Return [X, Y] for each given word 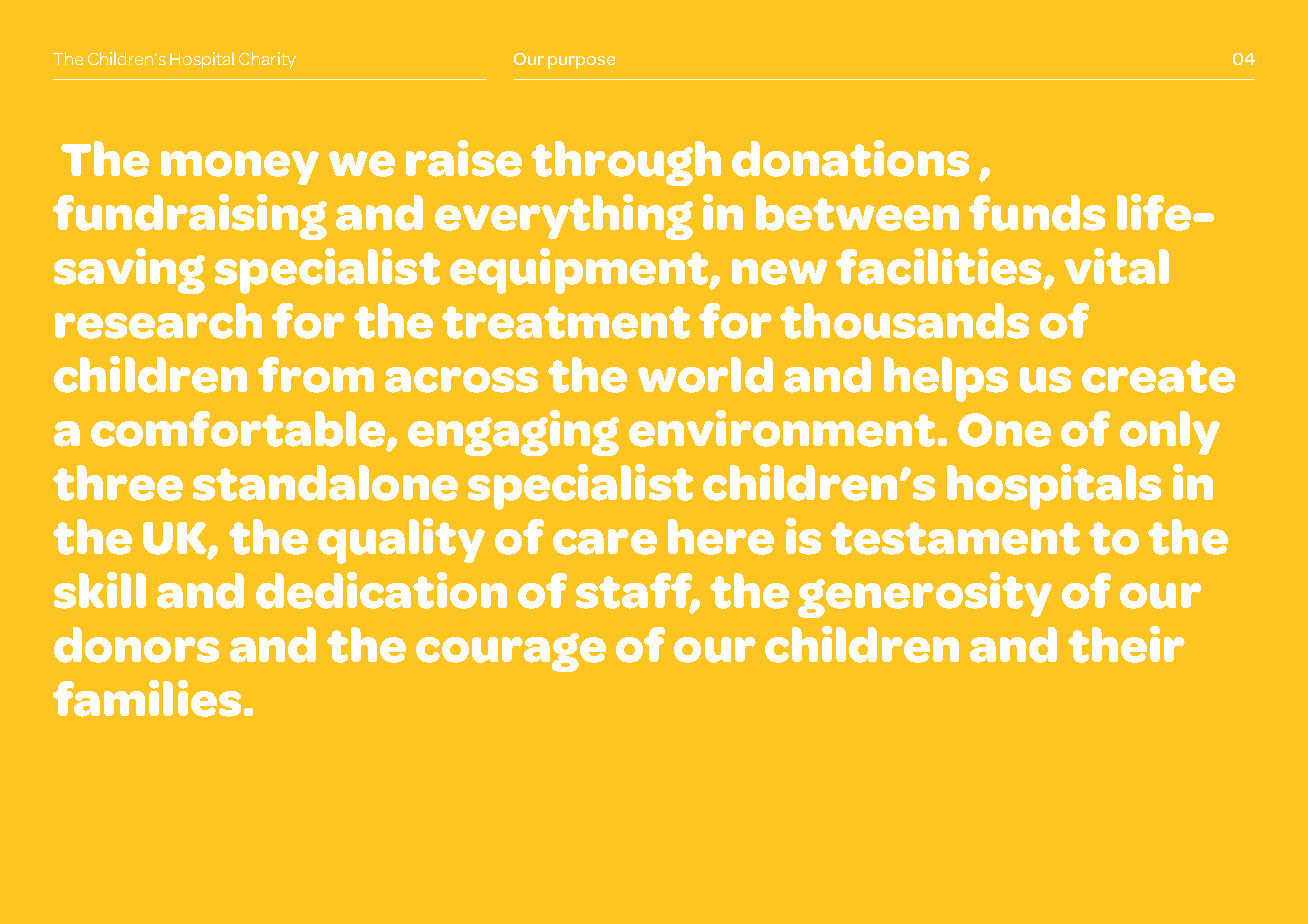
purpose [581, 62]
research [158, 321]
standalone [325, 483]
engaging [513, 433]
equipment [580, 271]
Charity [267, 60]
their [1126, 644]
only [1170, 433]
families [147, 698]
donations [850, 158]
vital [1116, 266]
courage [511, 652]
